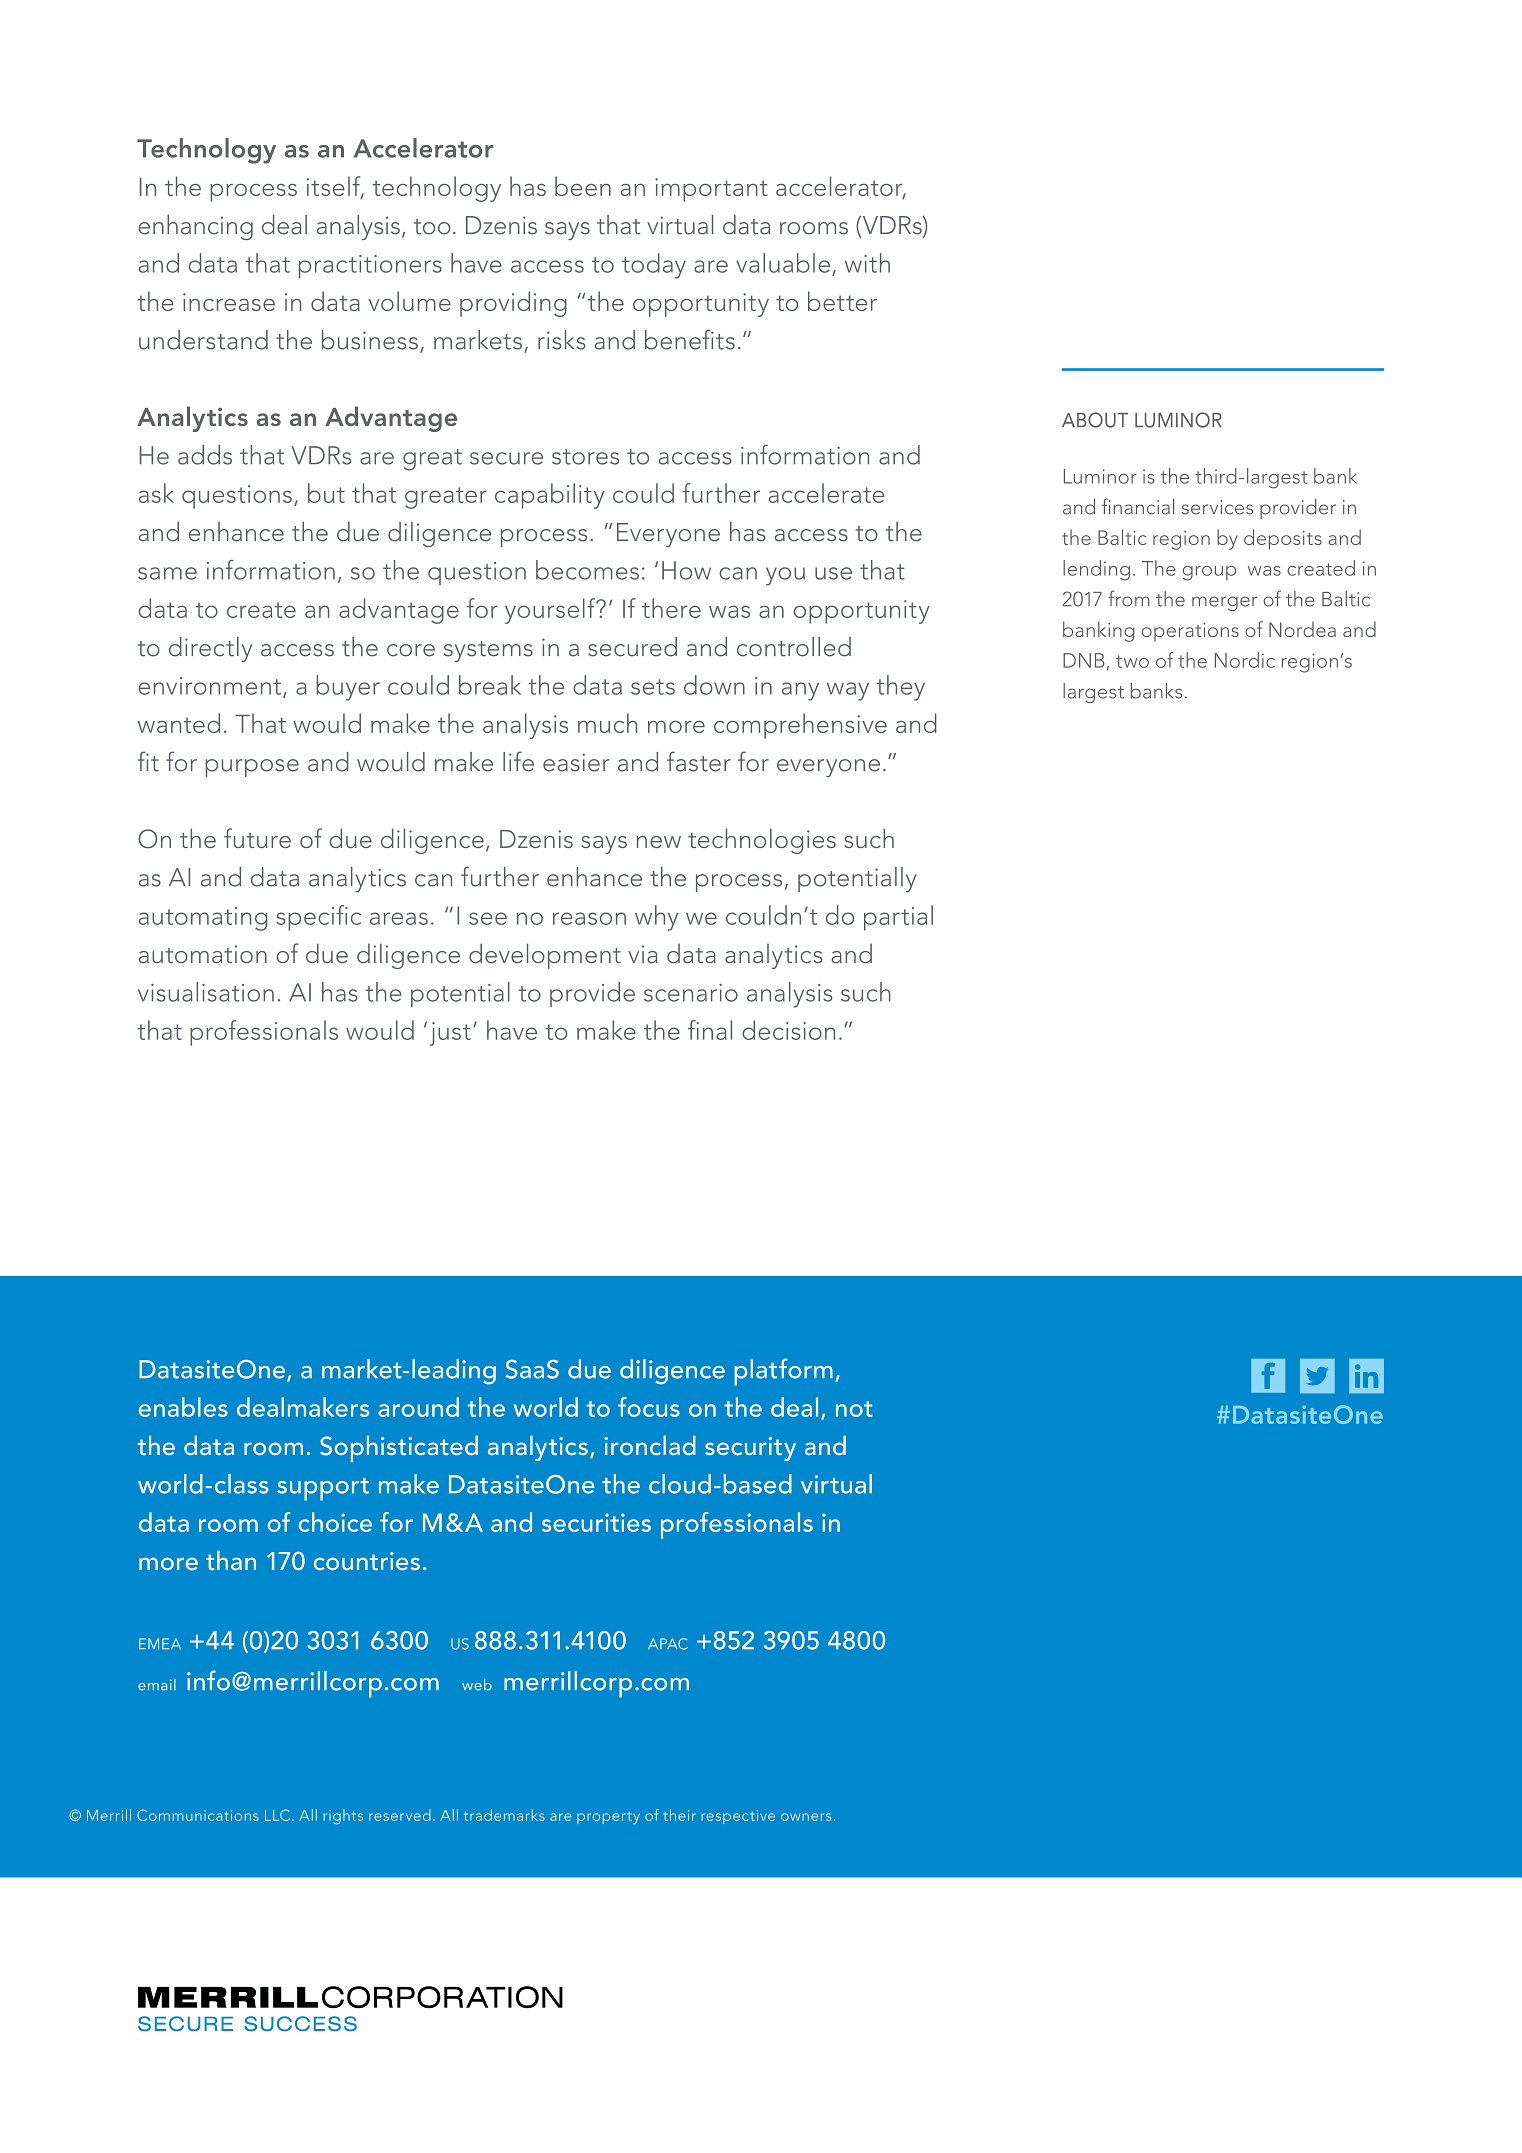 The width and height of the page is (1522, 2153). Describe the element at coordinates (370, 267) in the page. I see `practitioners` at that location.
